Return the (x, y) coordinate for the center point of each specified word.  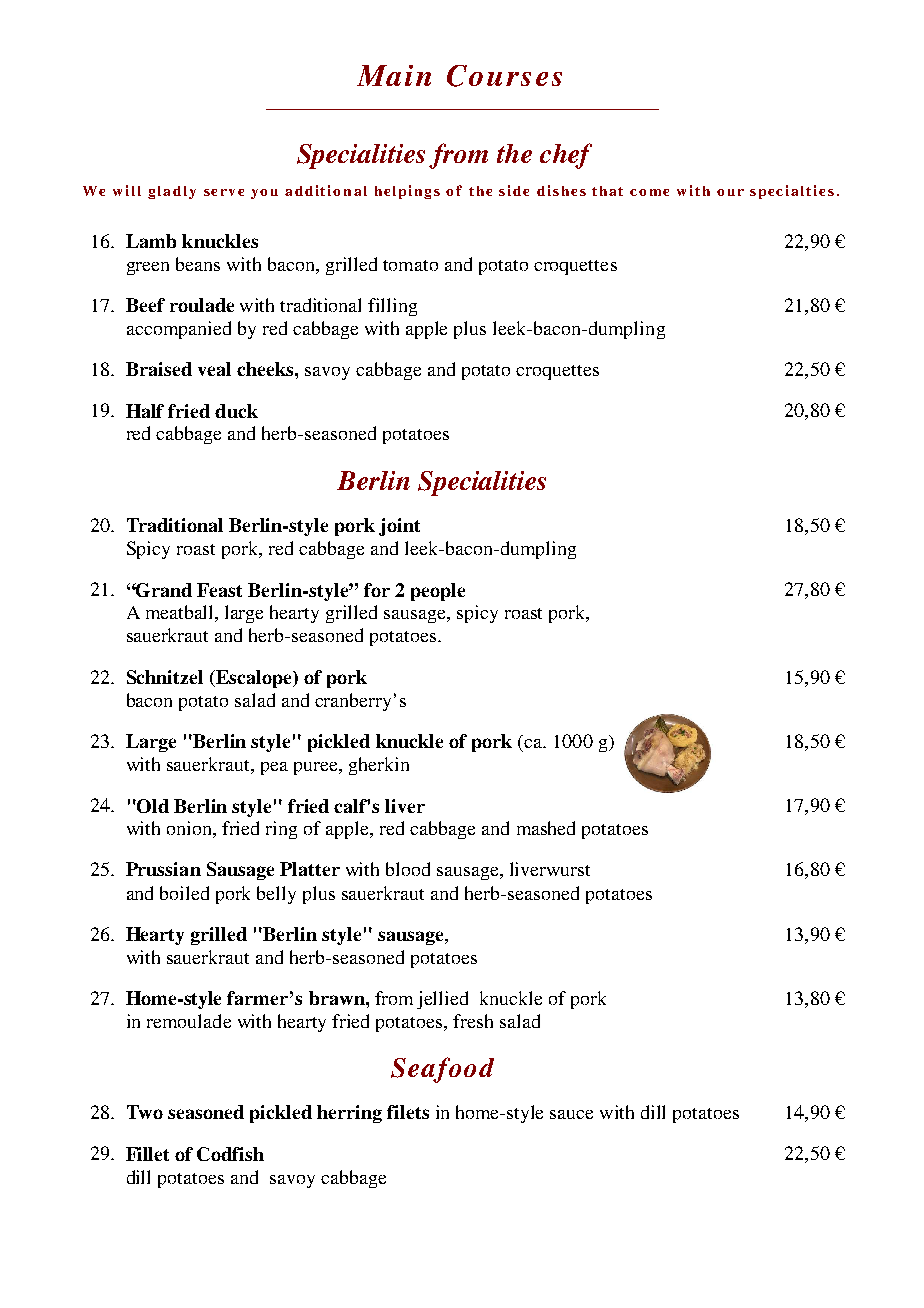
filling (392, 307)
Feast (219, 590)
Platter (310, 869)
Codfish (230, 1154)
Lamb (151, 241)
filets (408, 1112)
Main (394, 75)
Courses (504, 76)
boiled (184, 893)
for (377, 590)
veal (214, 369)
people (438, 592)
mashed (546, 828)
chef (566, 156)
